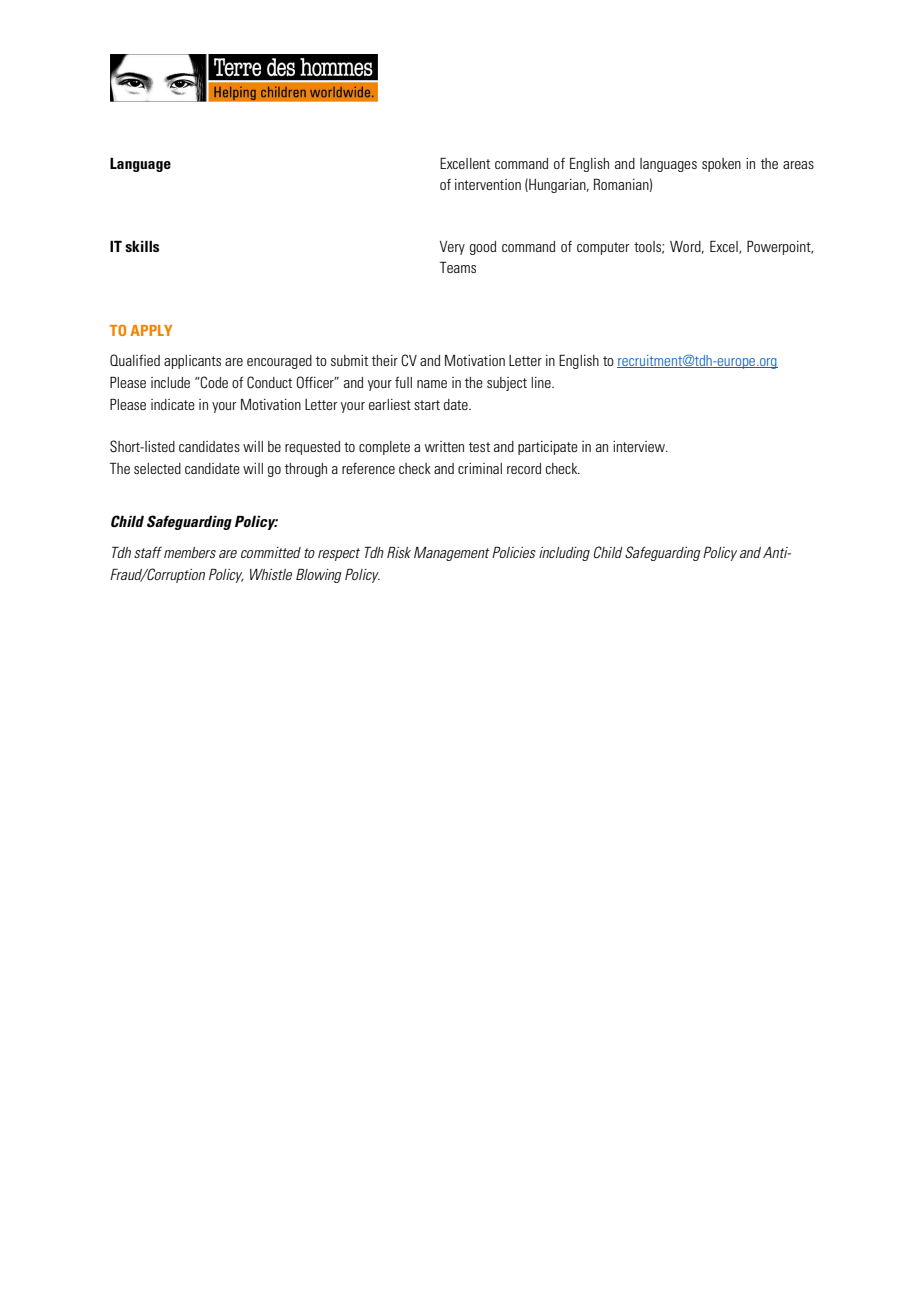  Describe the element at coordinates (488, 184) in the screenshot. I see `intervention` at that location.
